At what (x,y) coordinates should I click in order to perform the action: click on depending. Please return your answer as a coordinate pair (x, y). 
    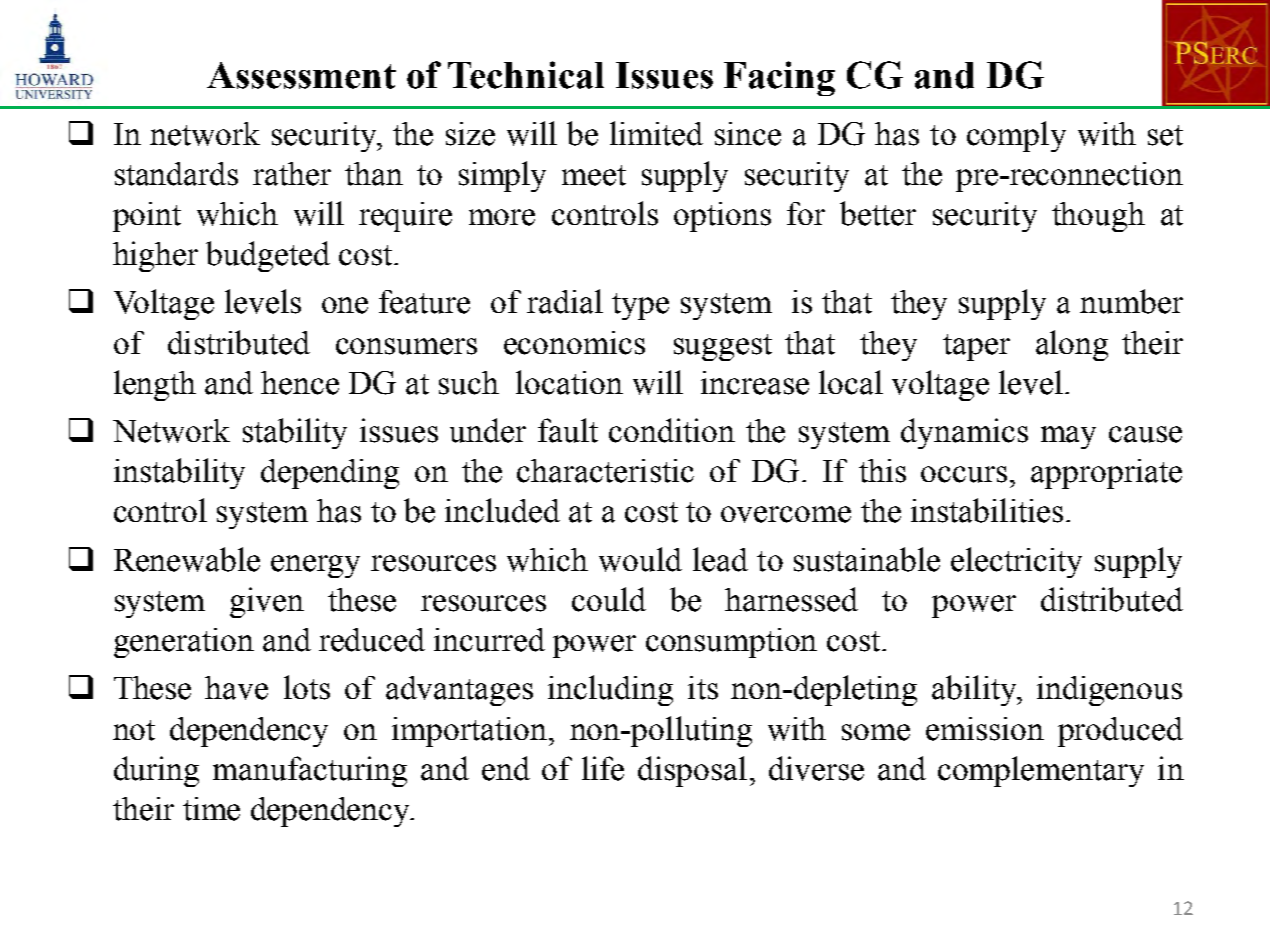
    Looking at the image, I should click on (330, 474).
